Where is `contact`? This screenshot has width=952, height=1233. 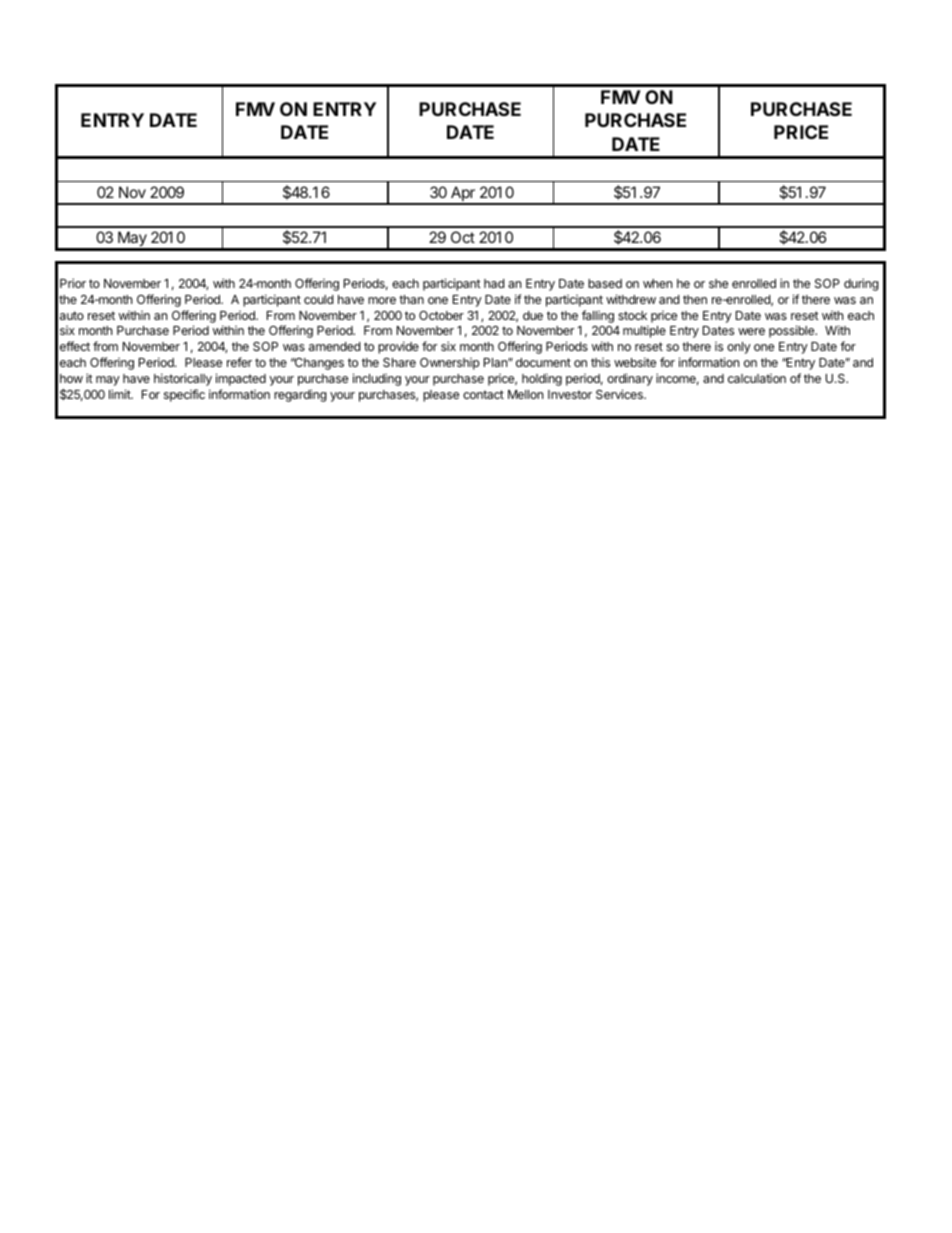
contact is located at coordinates (483, 394).
